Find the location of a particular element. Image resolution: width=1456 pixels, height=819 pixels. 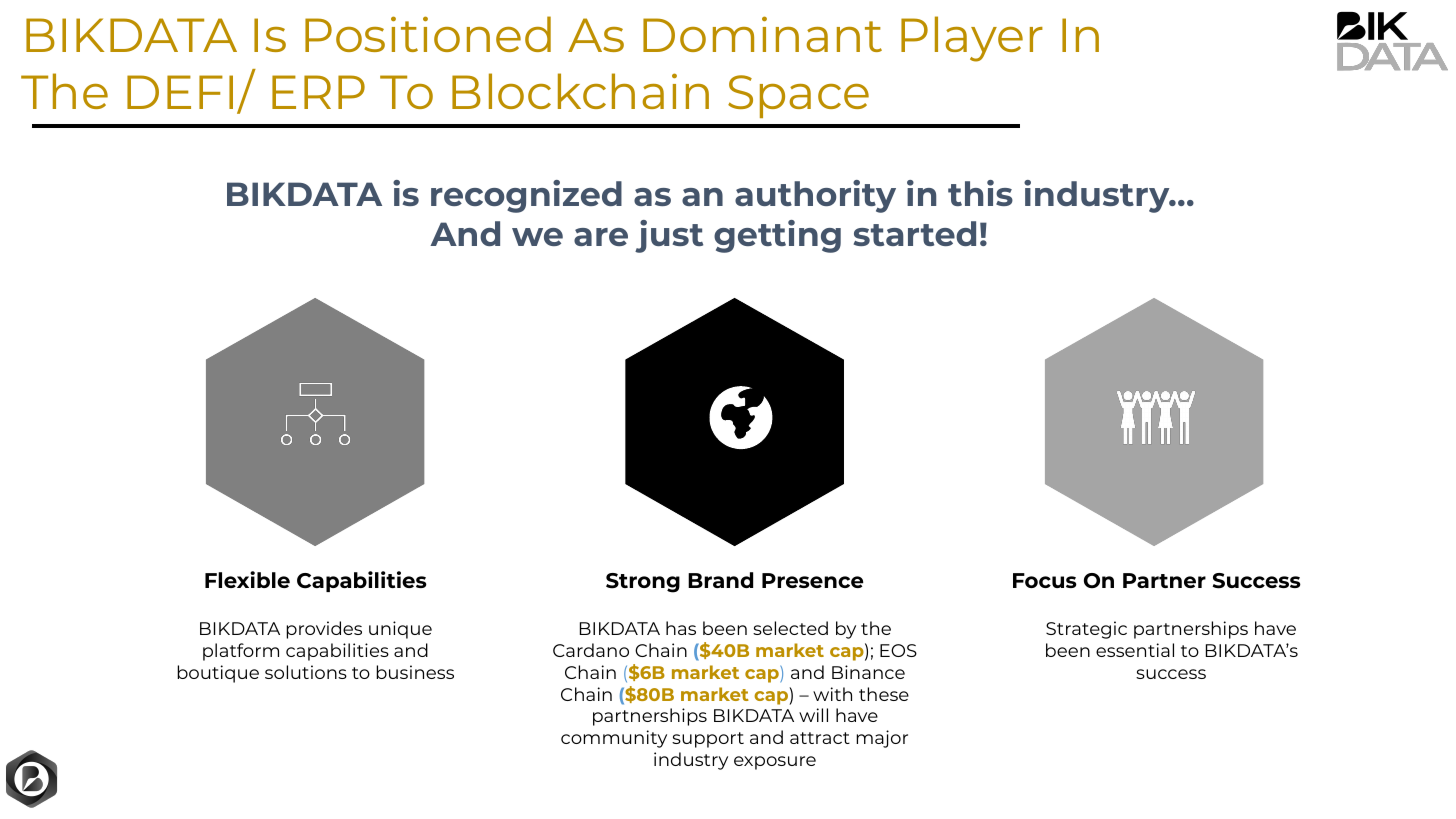

community is located at coordinates (614, 739).
